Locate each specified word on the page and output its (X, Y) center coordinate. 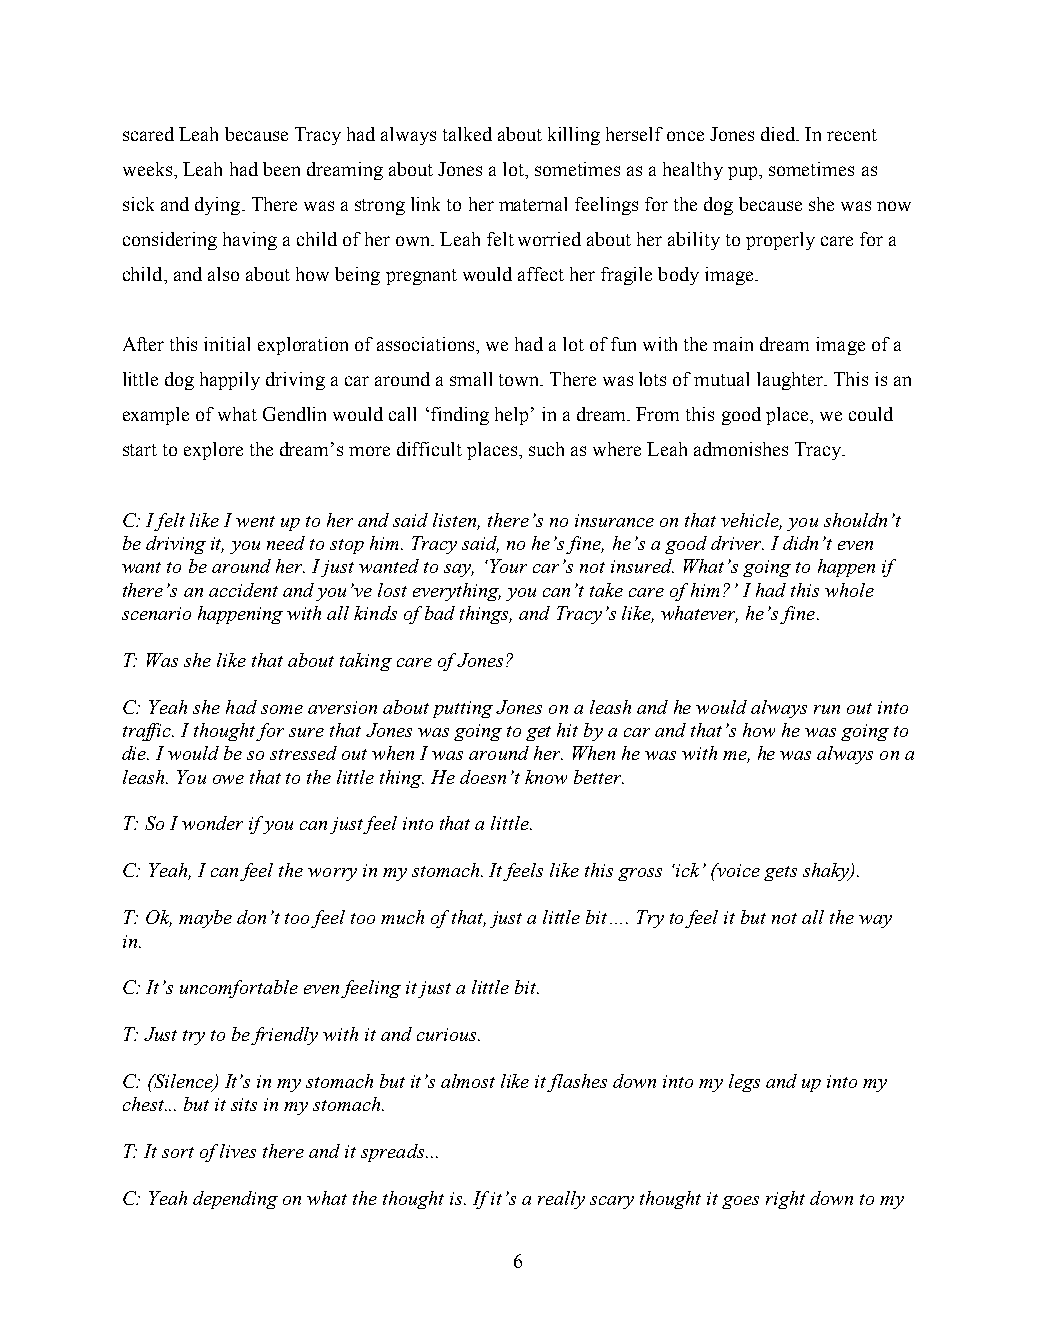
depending (235, 1200)
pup (744, 173)
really (561, 1200)
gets (780, 873)
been (281, 169)
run (827, 709)
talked (467, 134)
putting (463, 709)
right (785, 1200)
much (402, 917)
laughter (791, 381)
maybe (205, 919)
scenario (156, 613)
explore (213, 451)
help (511, 416)
